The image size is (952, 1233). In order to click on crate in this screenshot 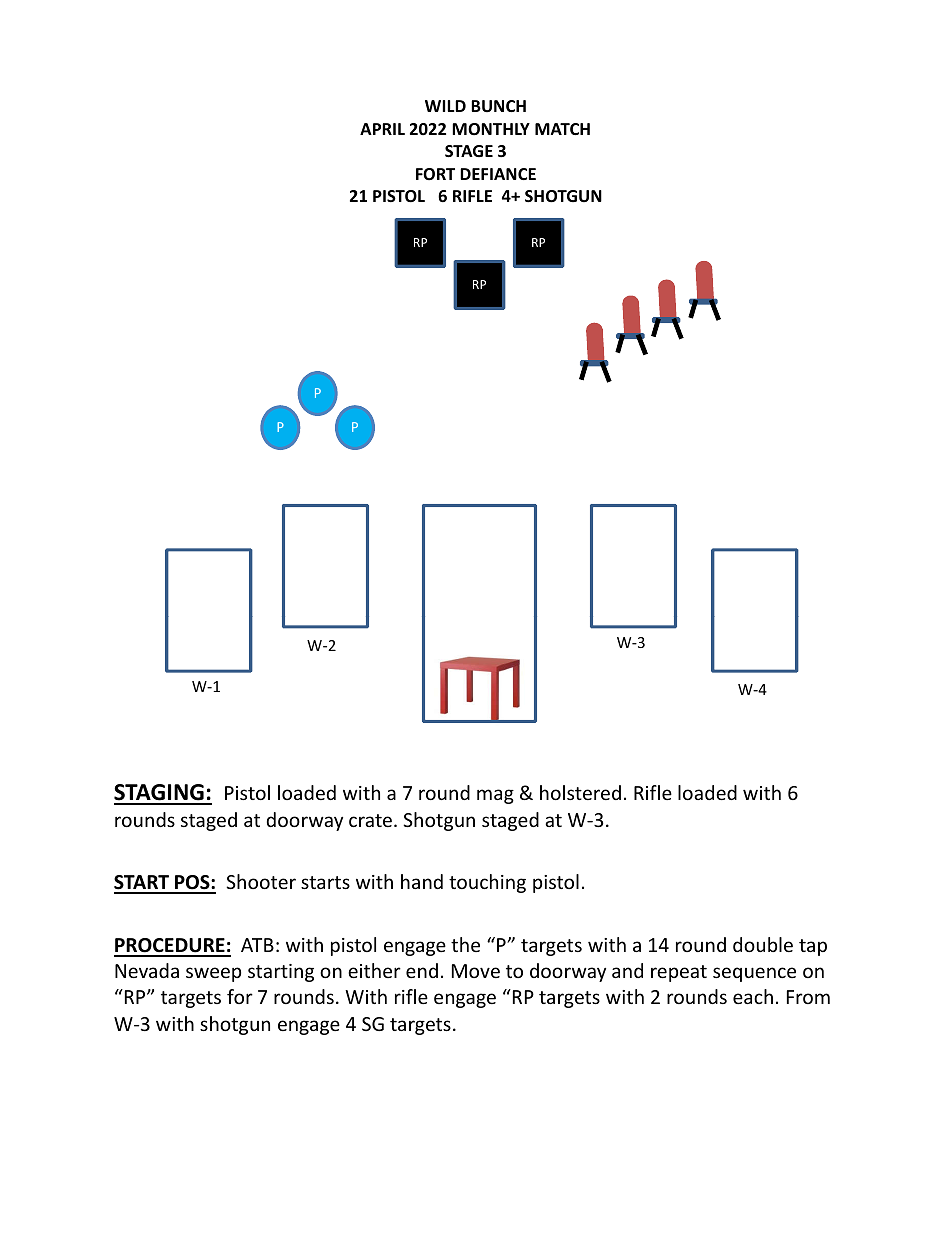, I will do `click(370, 820)`.
